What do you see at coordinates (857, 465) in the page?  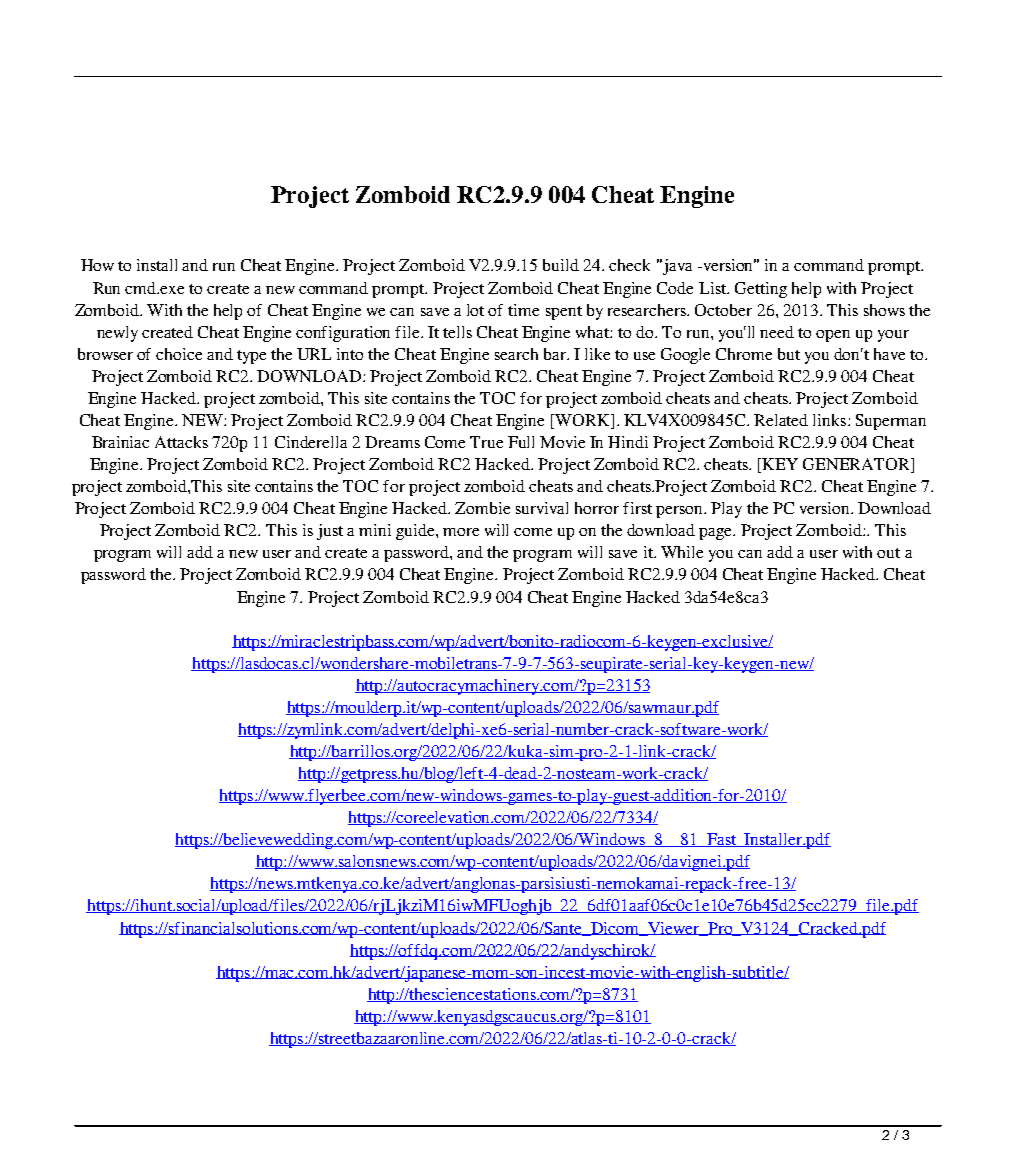 I see `GENERATOR` at bounding box center [857, 465].
